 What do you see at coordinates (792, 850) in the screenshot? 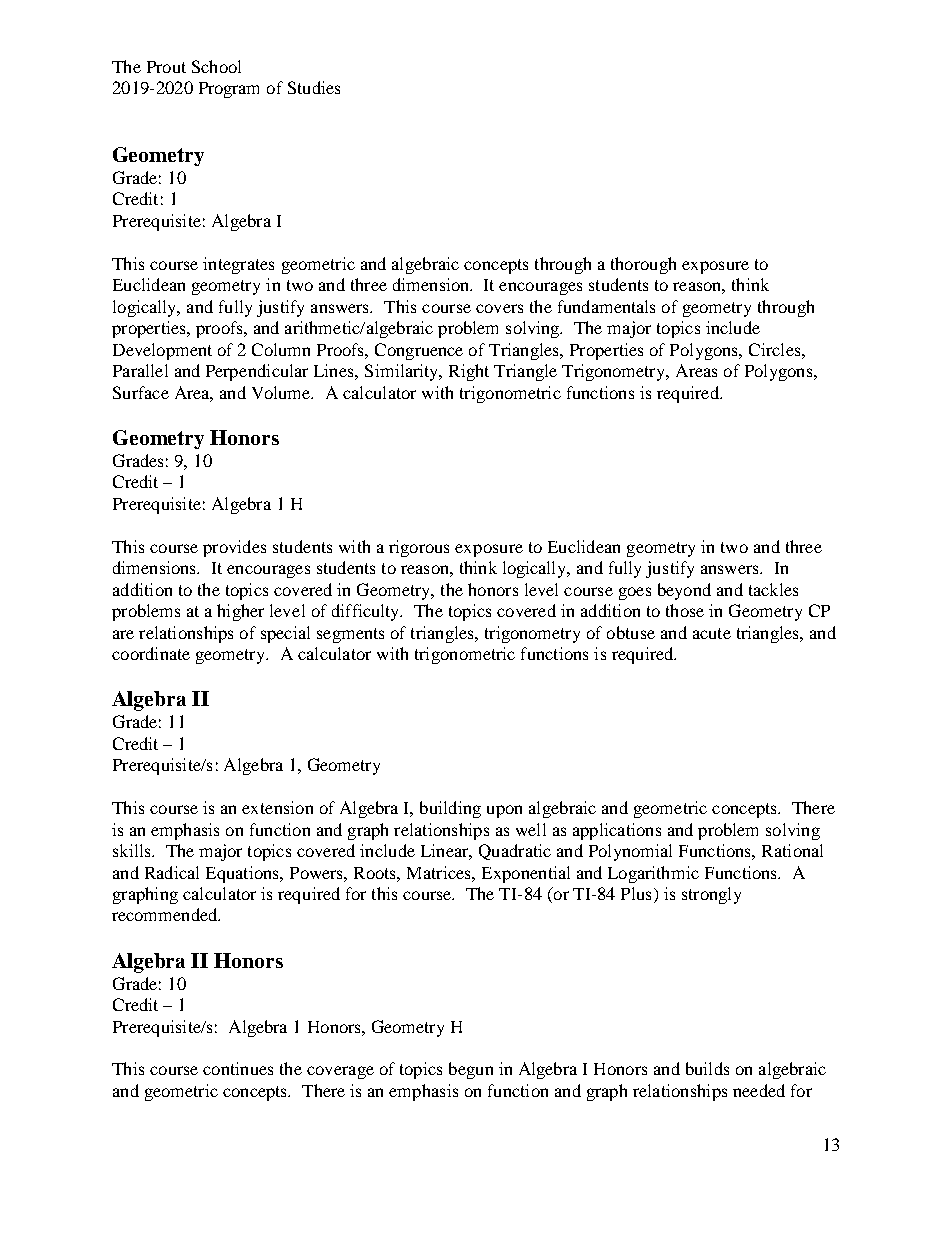
I see `Rational` at bounding box center [792, 850].
